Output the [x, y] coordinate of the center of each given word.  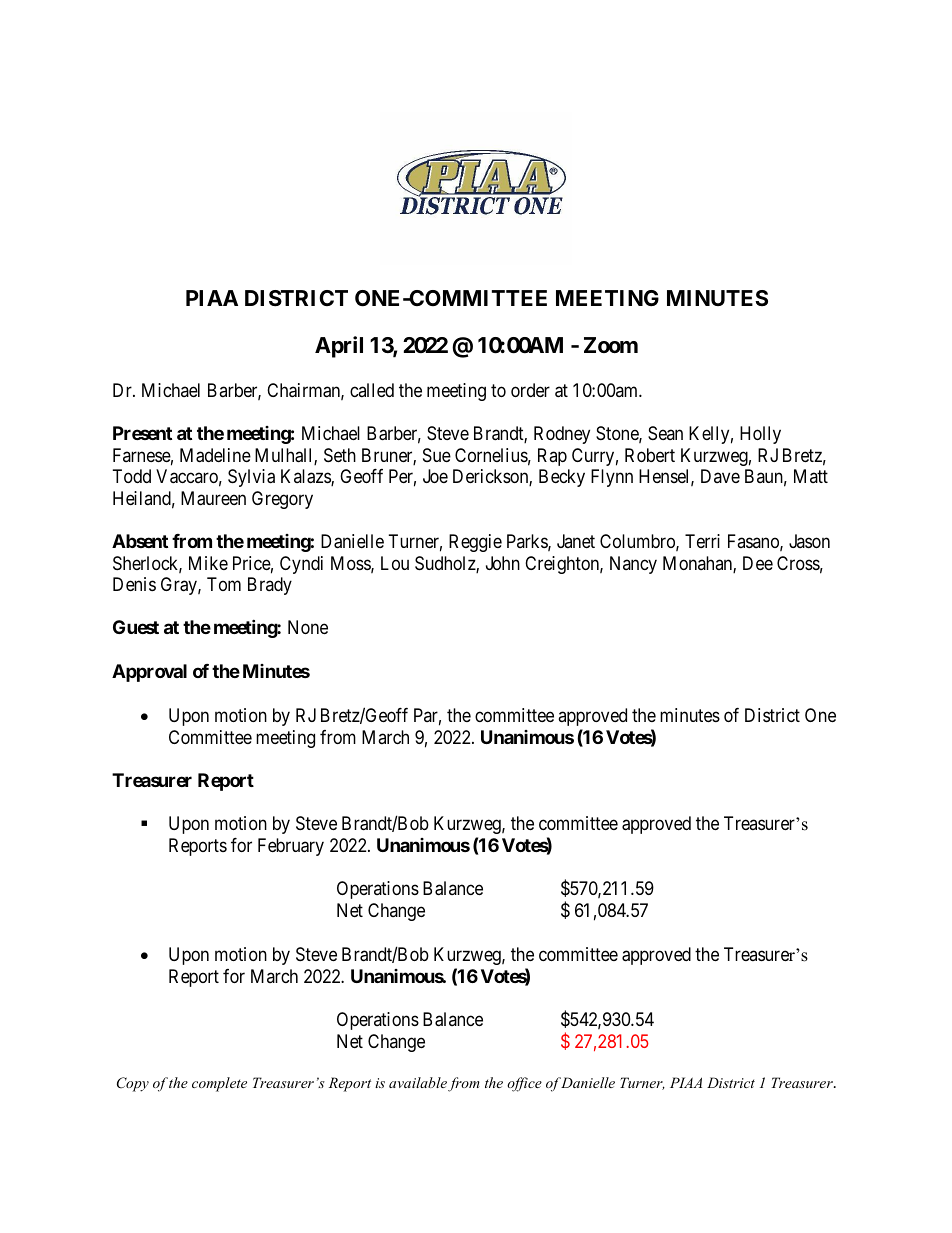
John [503, 563]
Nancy [633, 565]
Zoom [611, 345]
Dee [758, 563]
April [339, 347]
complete [219, 1084]
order [530, 390]
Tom [224, 584]
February [291, 847]
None [308, 627]
